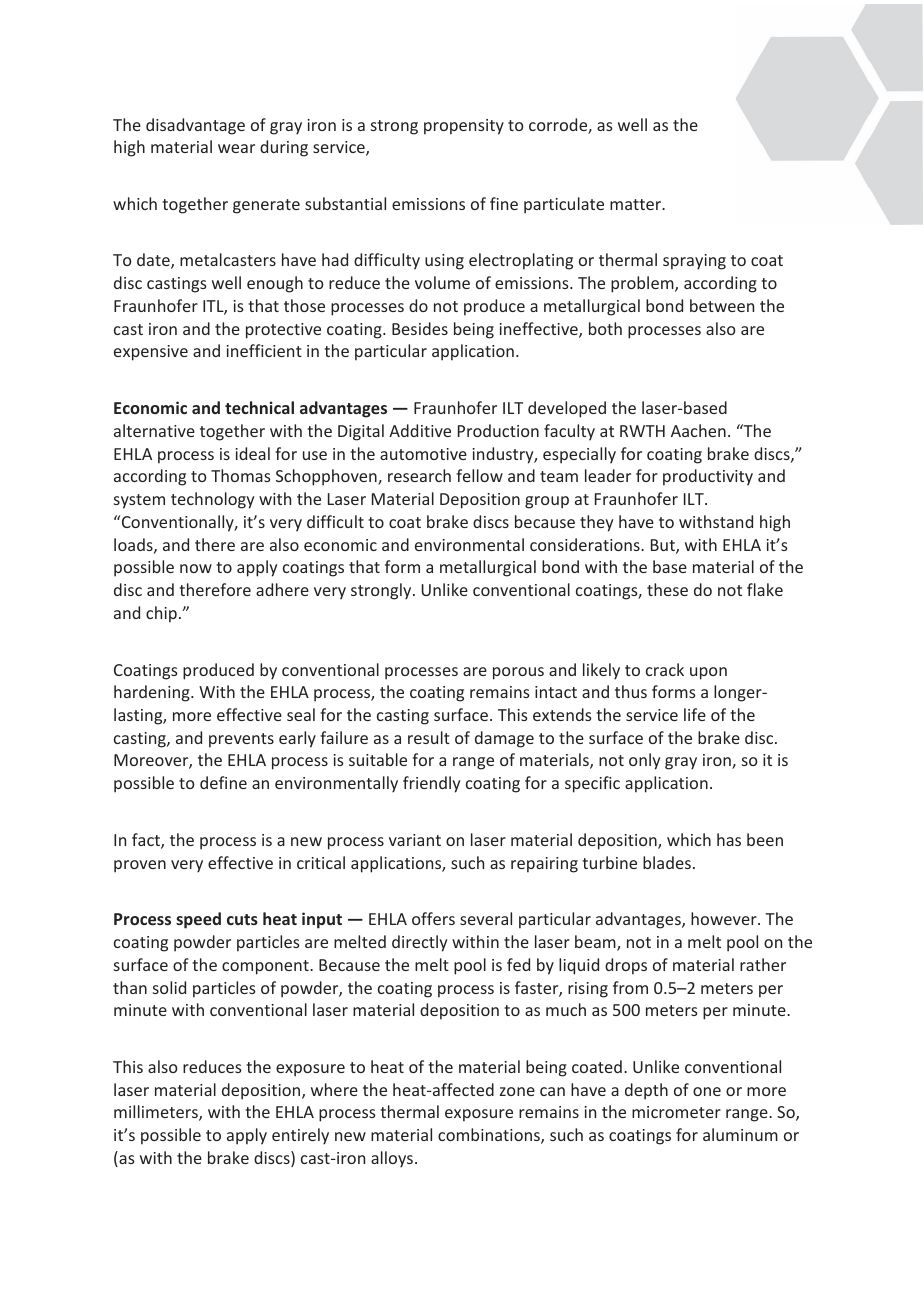 Image resolution: width=924 pixels, height=1308 pixels. I want to click on research, so click(419, 475).
